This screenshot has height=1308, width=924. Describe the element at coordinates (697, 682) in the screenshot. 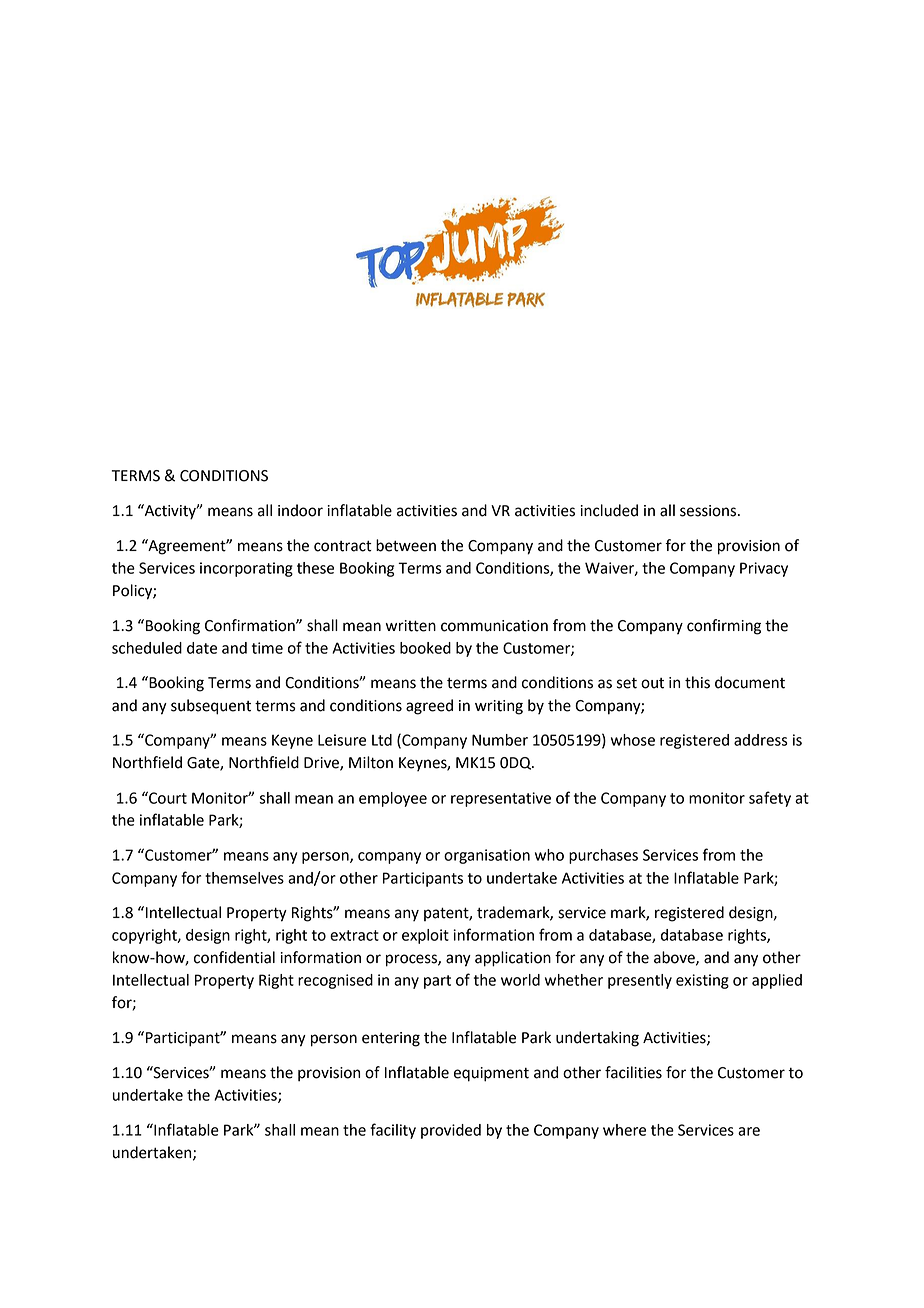

I see `this` at that location.
